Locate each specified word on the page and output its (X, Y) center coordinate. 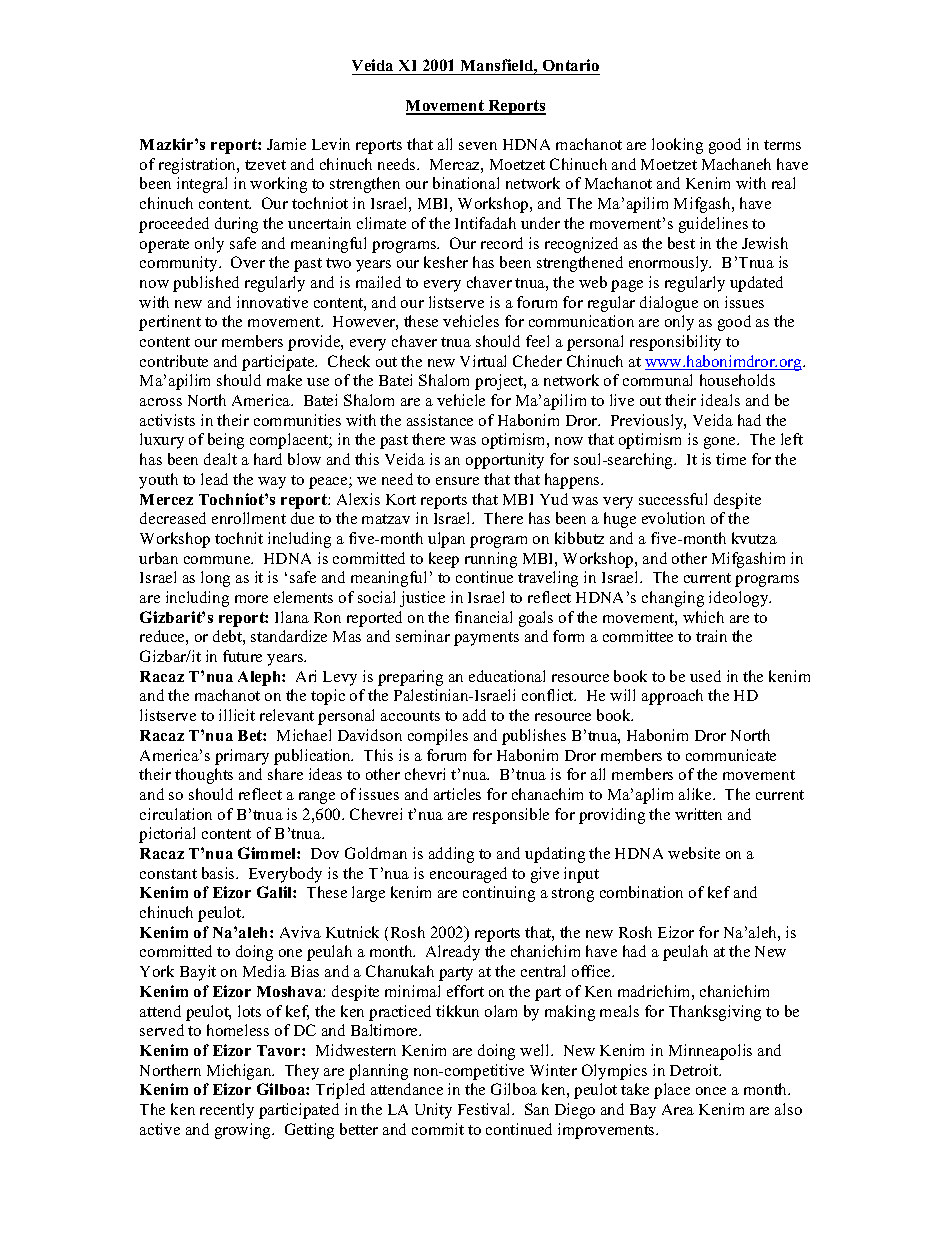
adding (451, 855)
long (215, 579)
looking (677, 146)
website (694, 853)
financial (483, 617)
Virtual (483, 361)
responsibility (675, 343)
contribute (174, 361)
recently (227, 1111)
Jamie (286, 144)
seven (478, 146)
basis (219, 873)
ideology (740, 599)
